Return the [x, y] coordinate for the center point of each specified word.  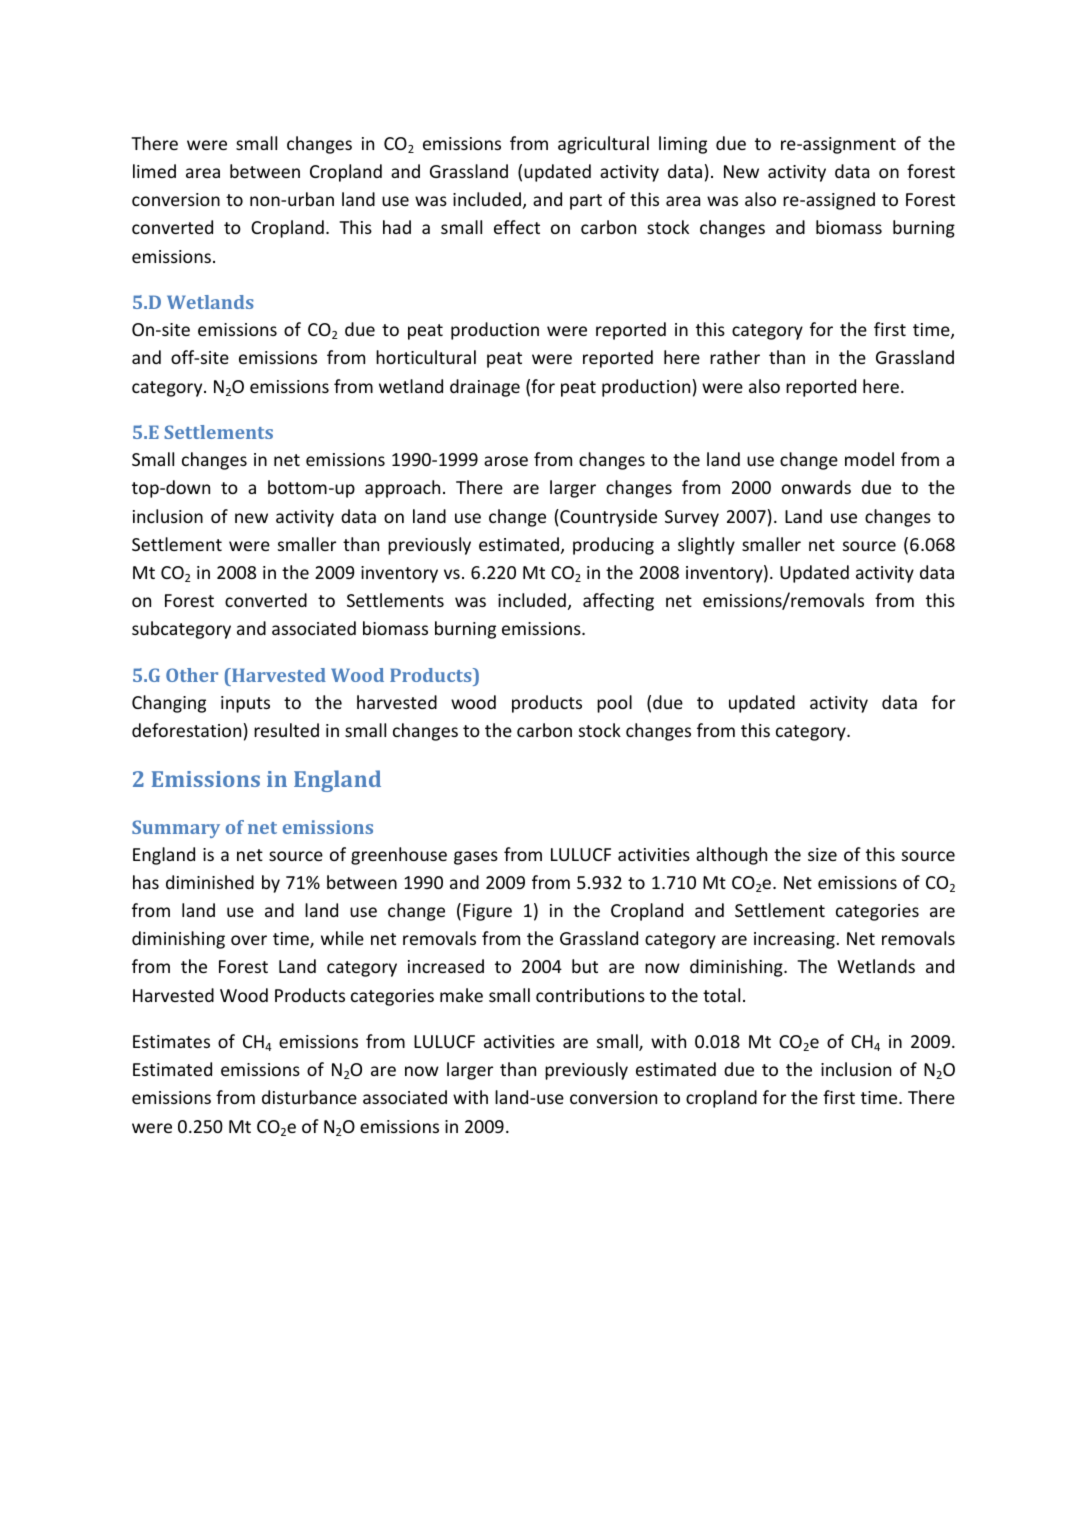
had [397, 227]
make [461, 995]
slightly [706, 546]
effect [517, 227]
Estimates [171, 1041]
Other [192, 675]
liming [683, 145]
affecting [618, 602]
